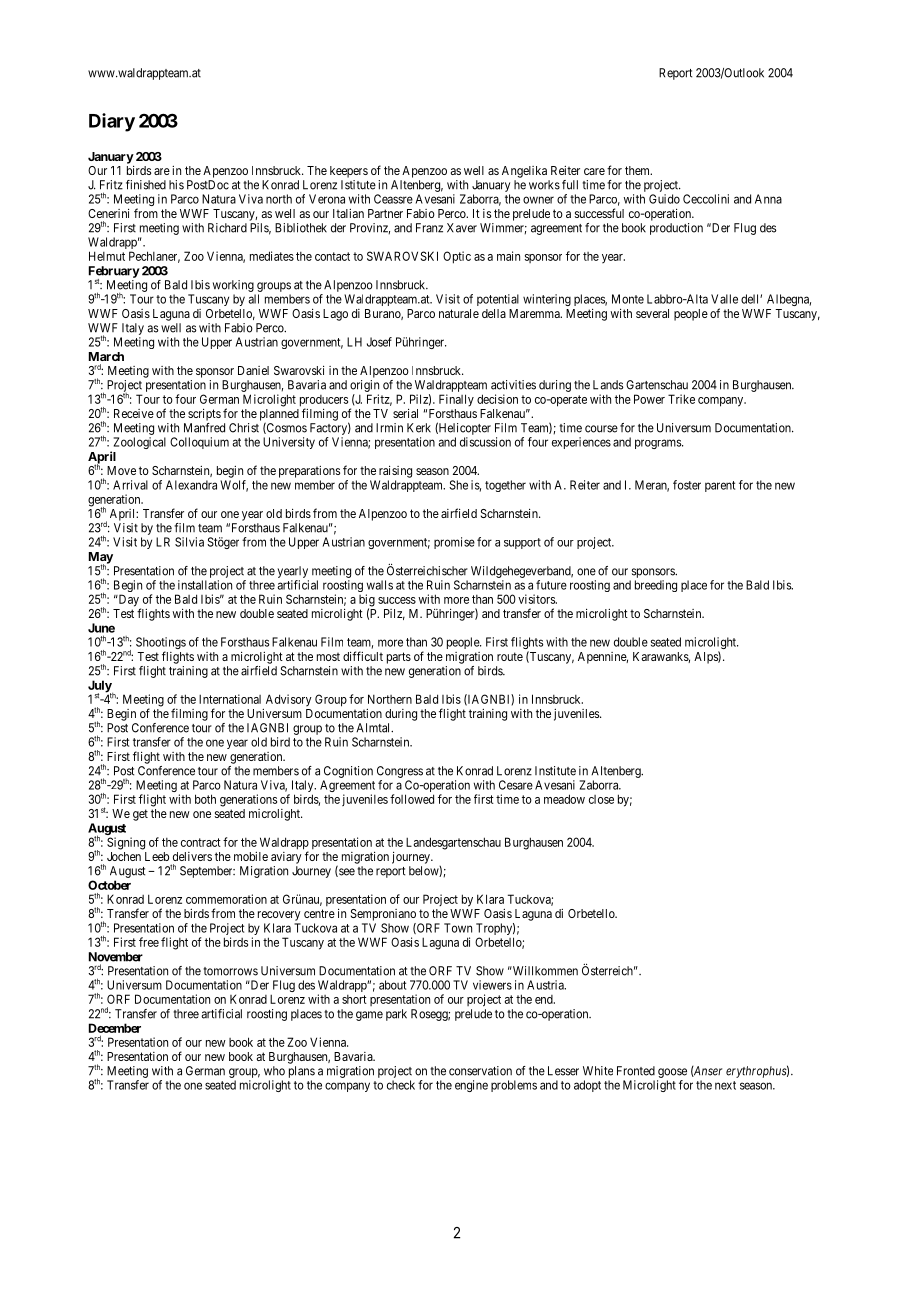  Describe the element at coordinates (146, 185) in the document. I see `finished` at that location.
